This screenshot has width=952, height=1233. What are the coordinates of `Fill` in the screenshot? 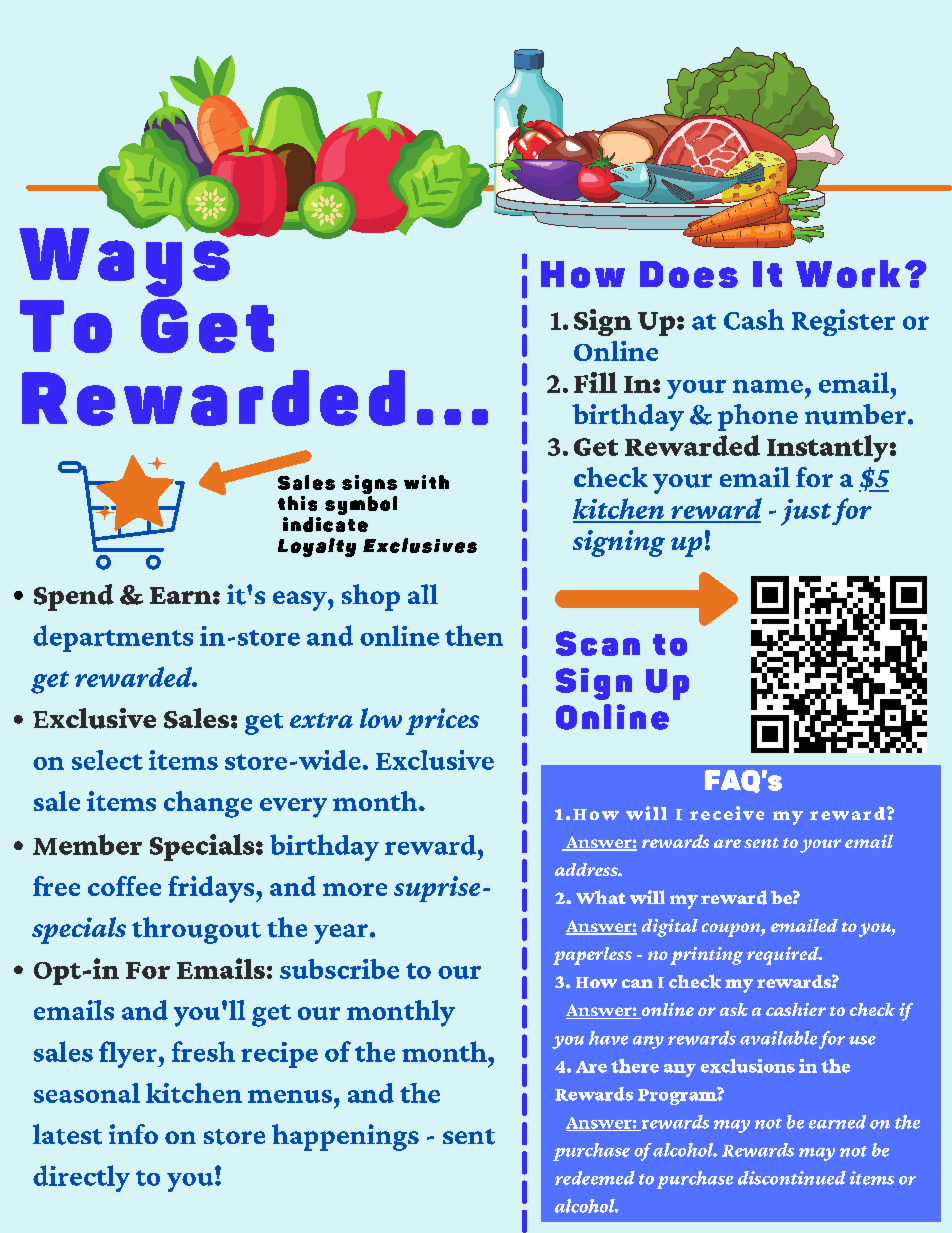 It's located at (595, 382).
